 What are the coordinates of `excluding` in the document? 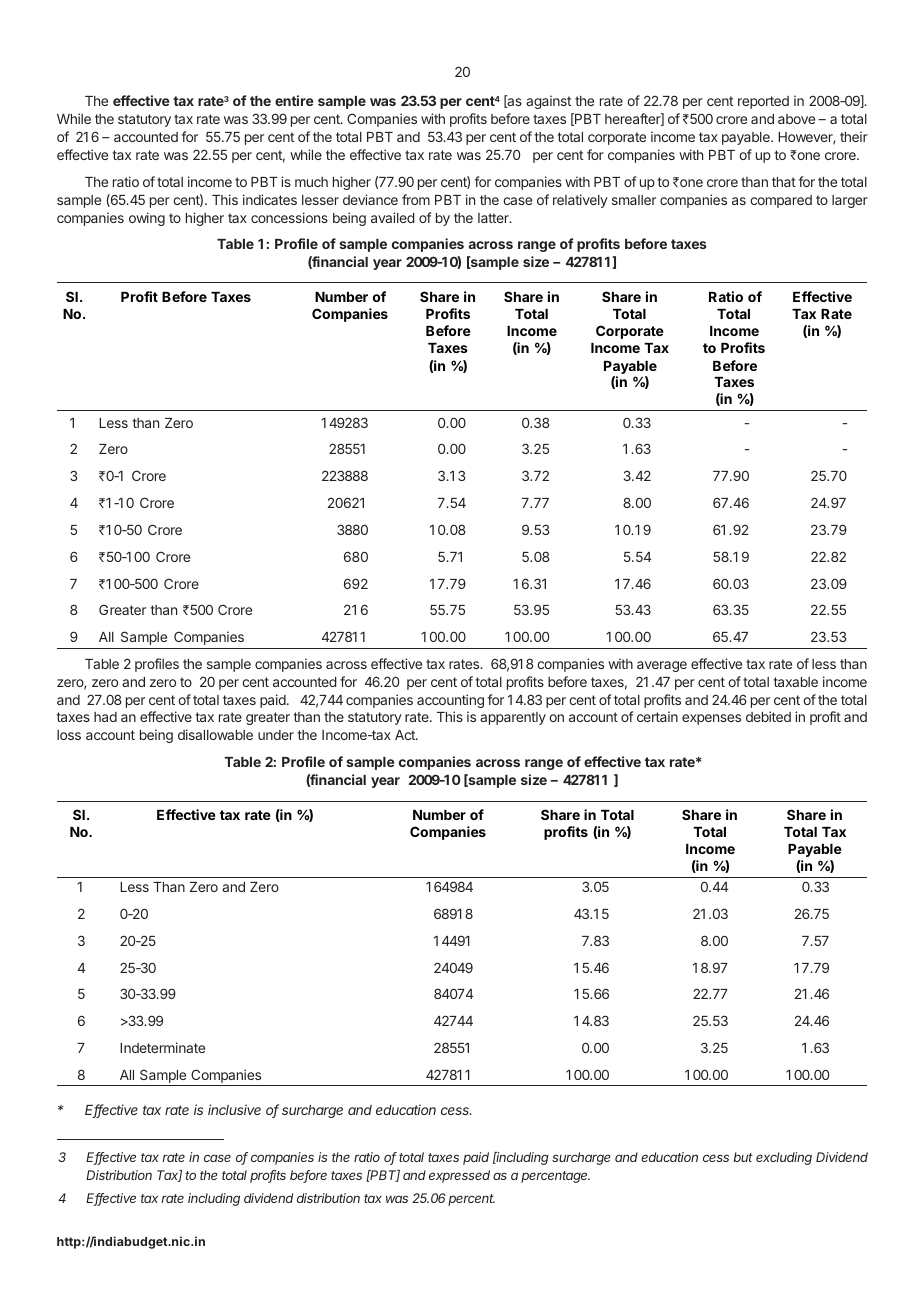 It's located at (784, 1158).
